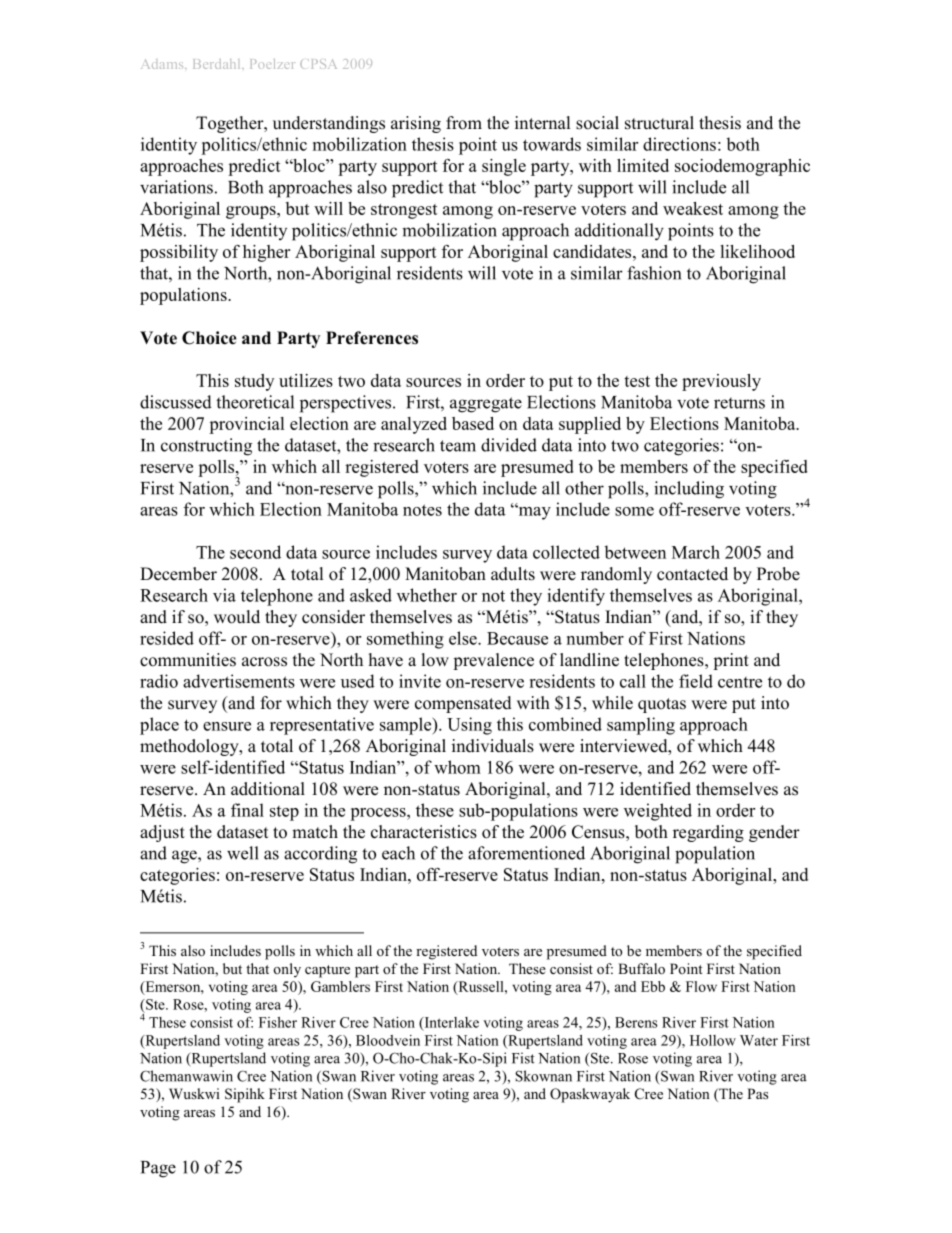 Image resolution: width=952 pixels, height=1233 pixels. What do you see at coordinates (523, 1058) in the screenshot?
I see `Fist` at bounding box center [523, 1058].
